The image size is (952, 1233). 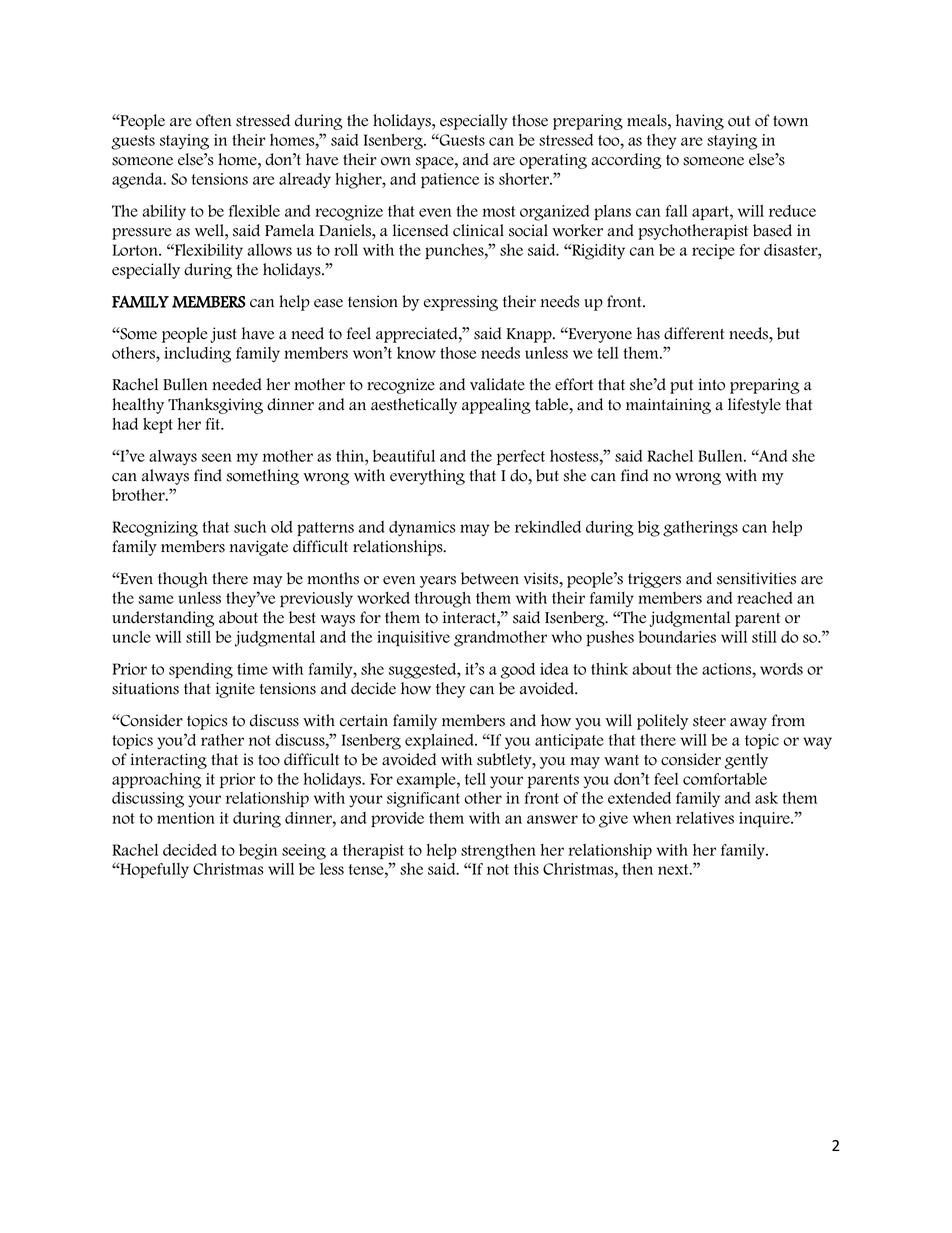 I want to click on patience, so click(x=450, y=180).
